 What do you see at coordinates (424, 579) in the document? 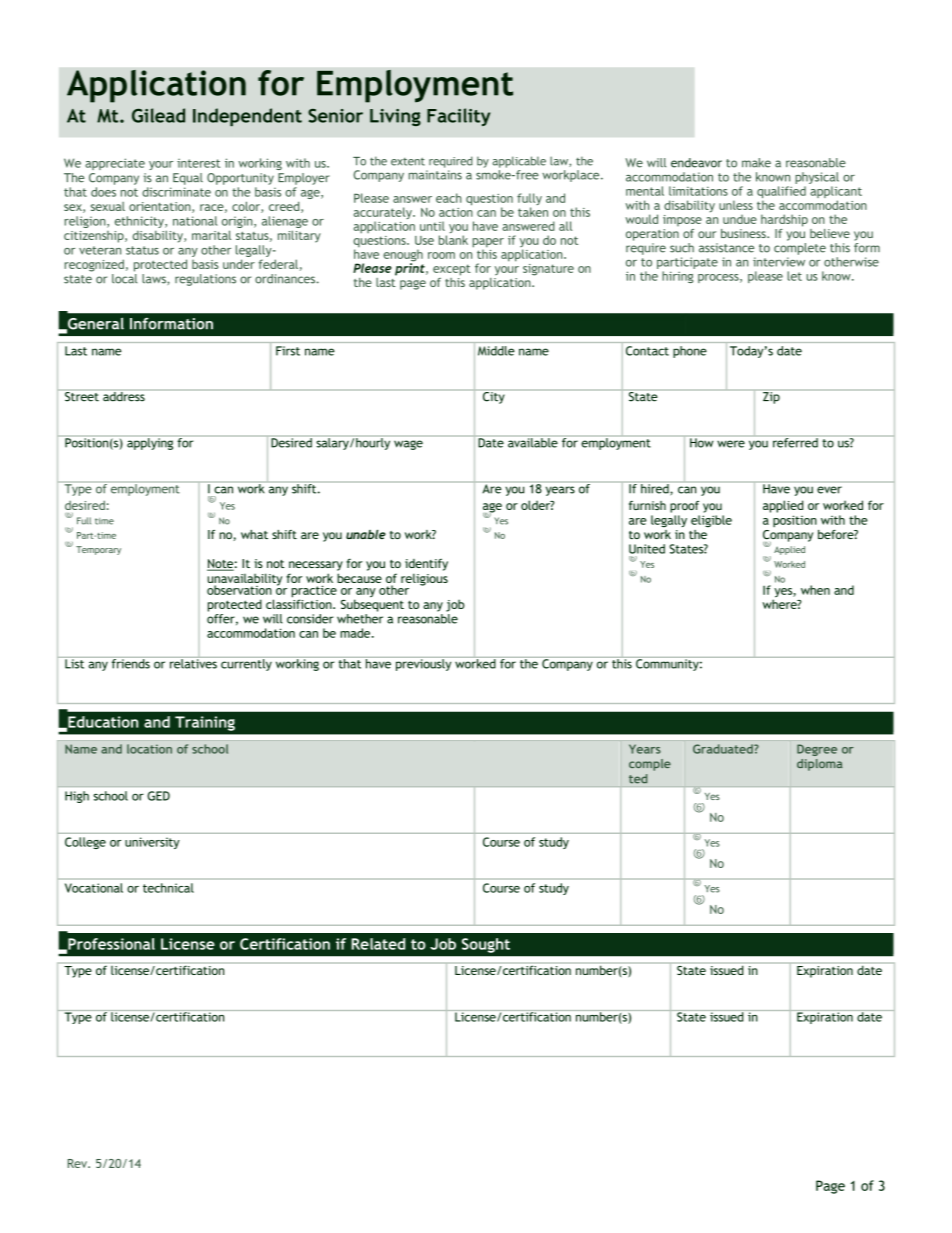
I see `religious` at bounding box center [424, 579].
